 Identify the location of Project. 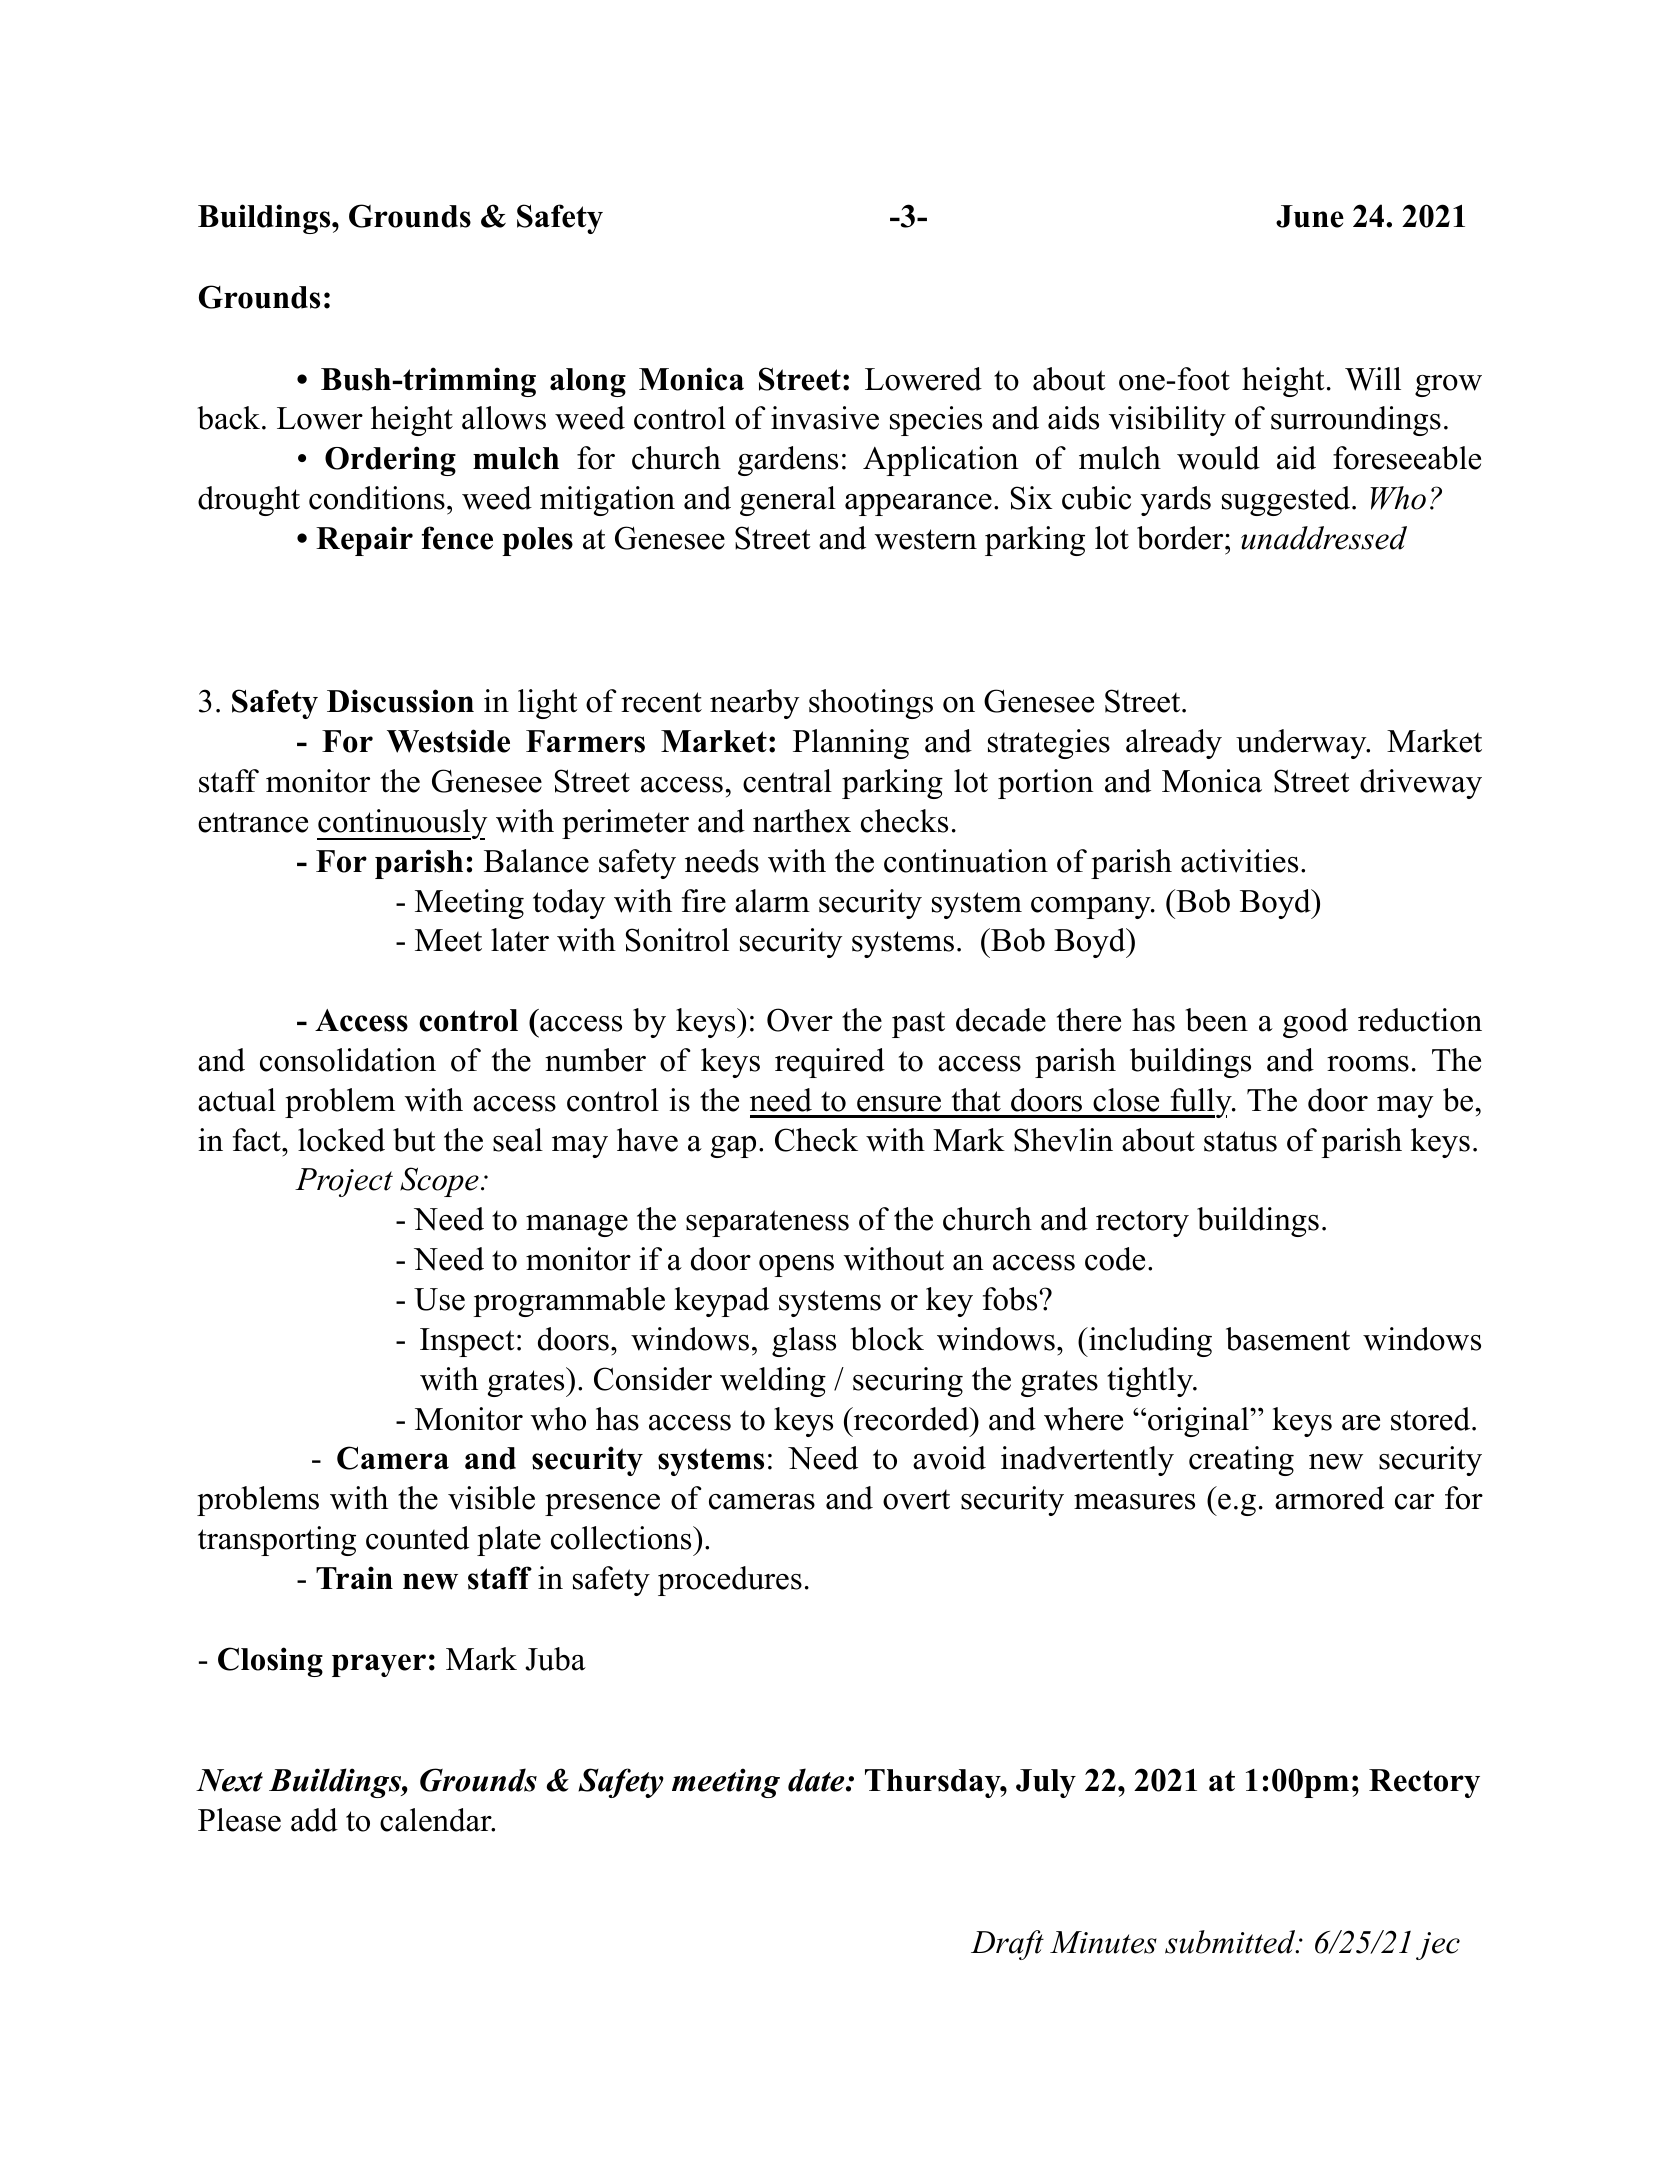
(344, 1182).
